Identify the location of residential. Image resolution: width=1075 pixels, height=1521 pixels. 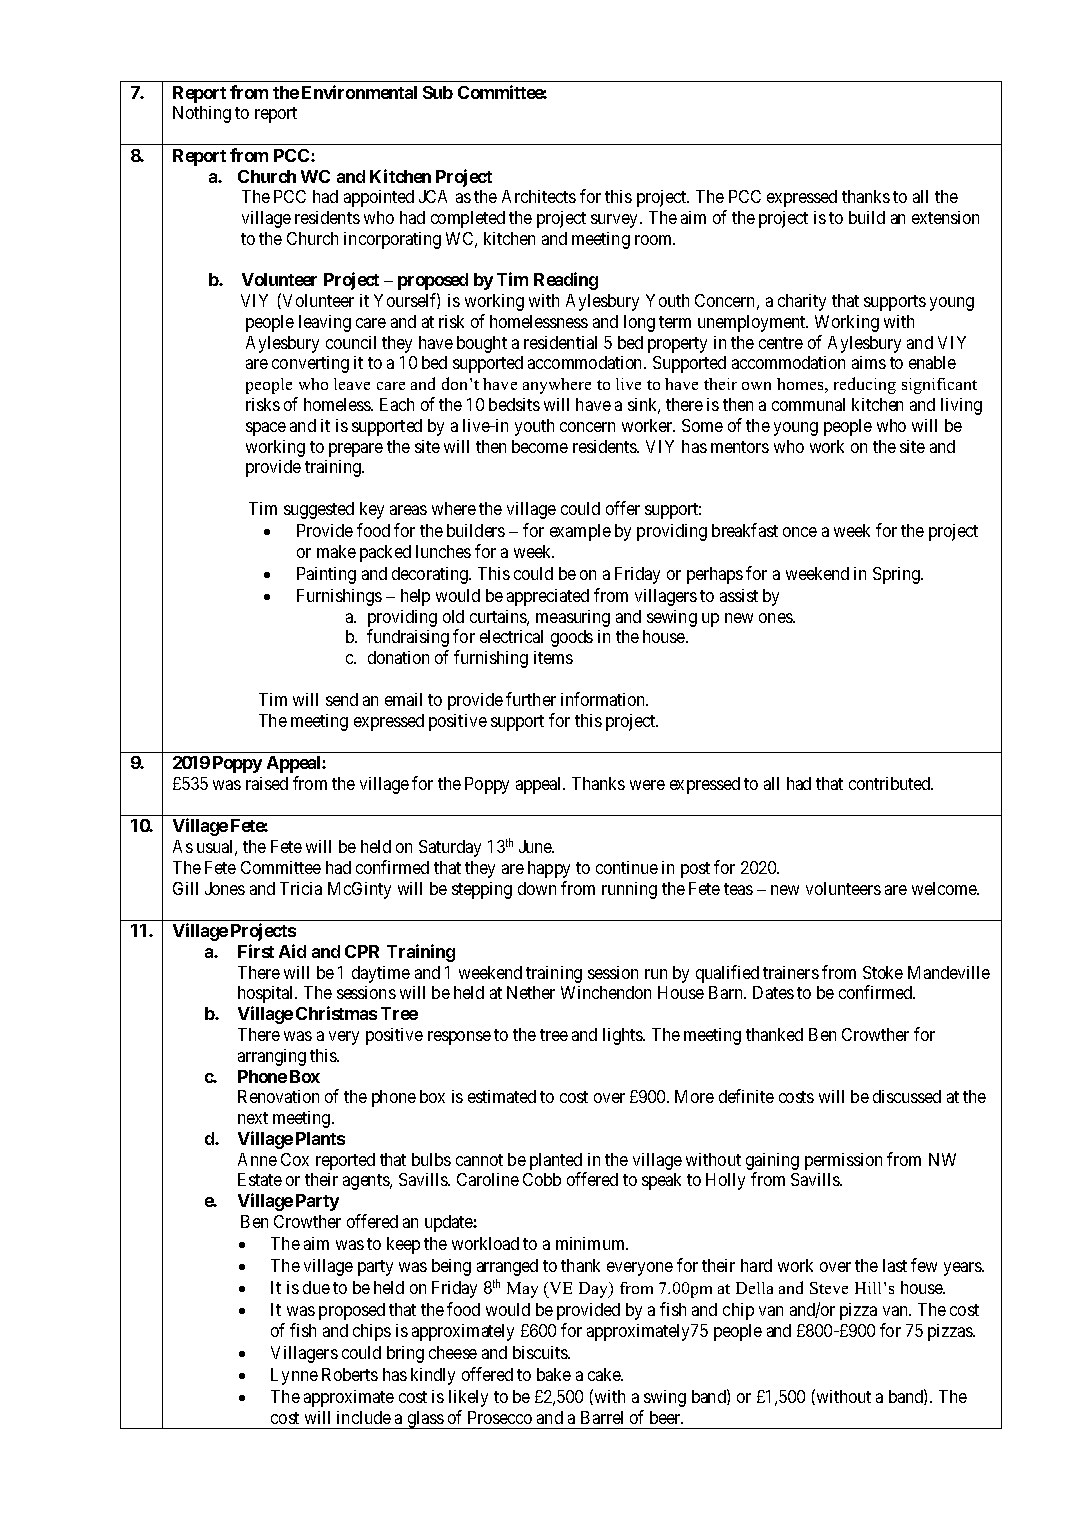
(560, 342).
